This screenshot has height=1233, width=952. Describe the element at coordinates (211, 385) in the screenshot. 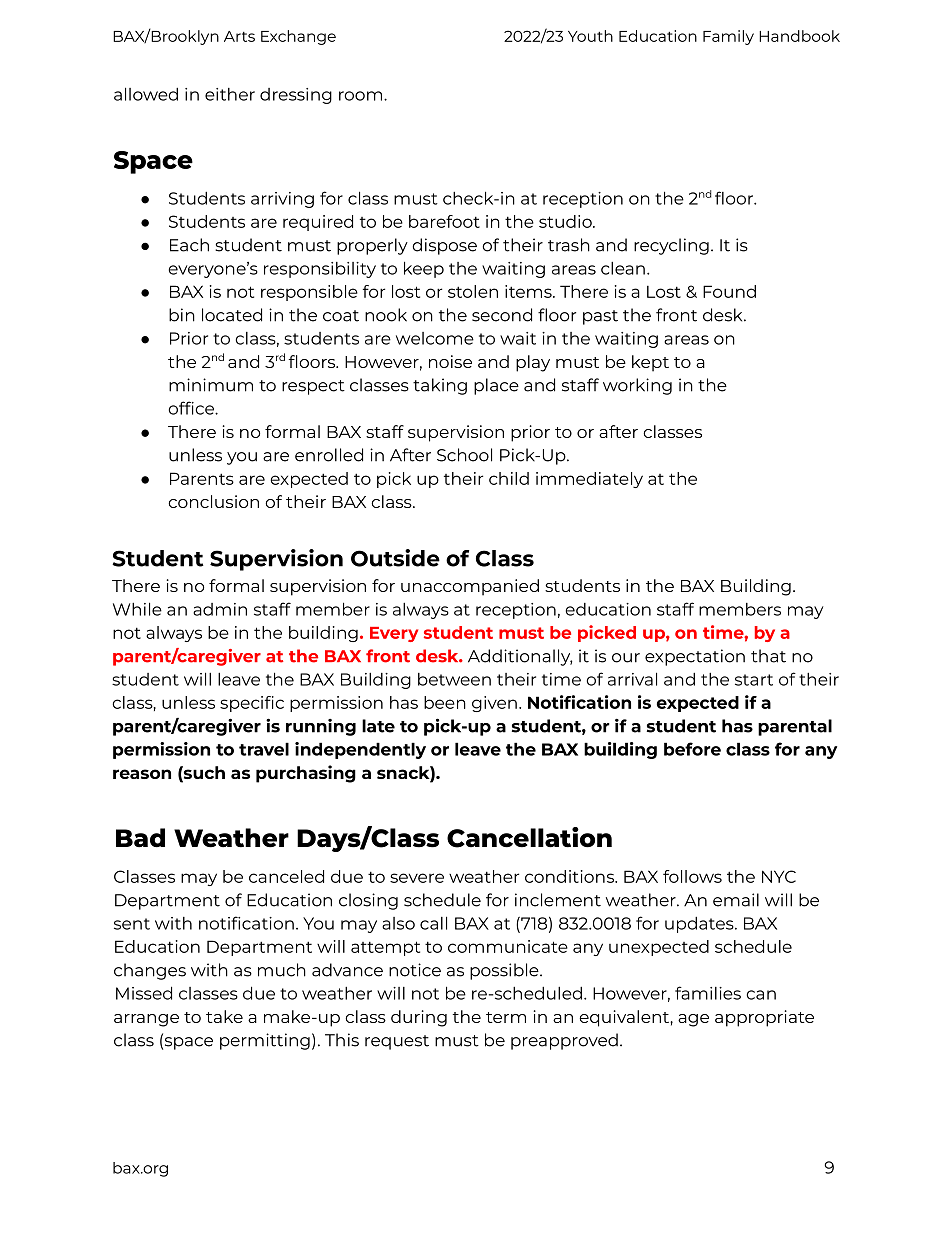

I see `minimum` at that location.
